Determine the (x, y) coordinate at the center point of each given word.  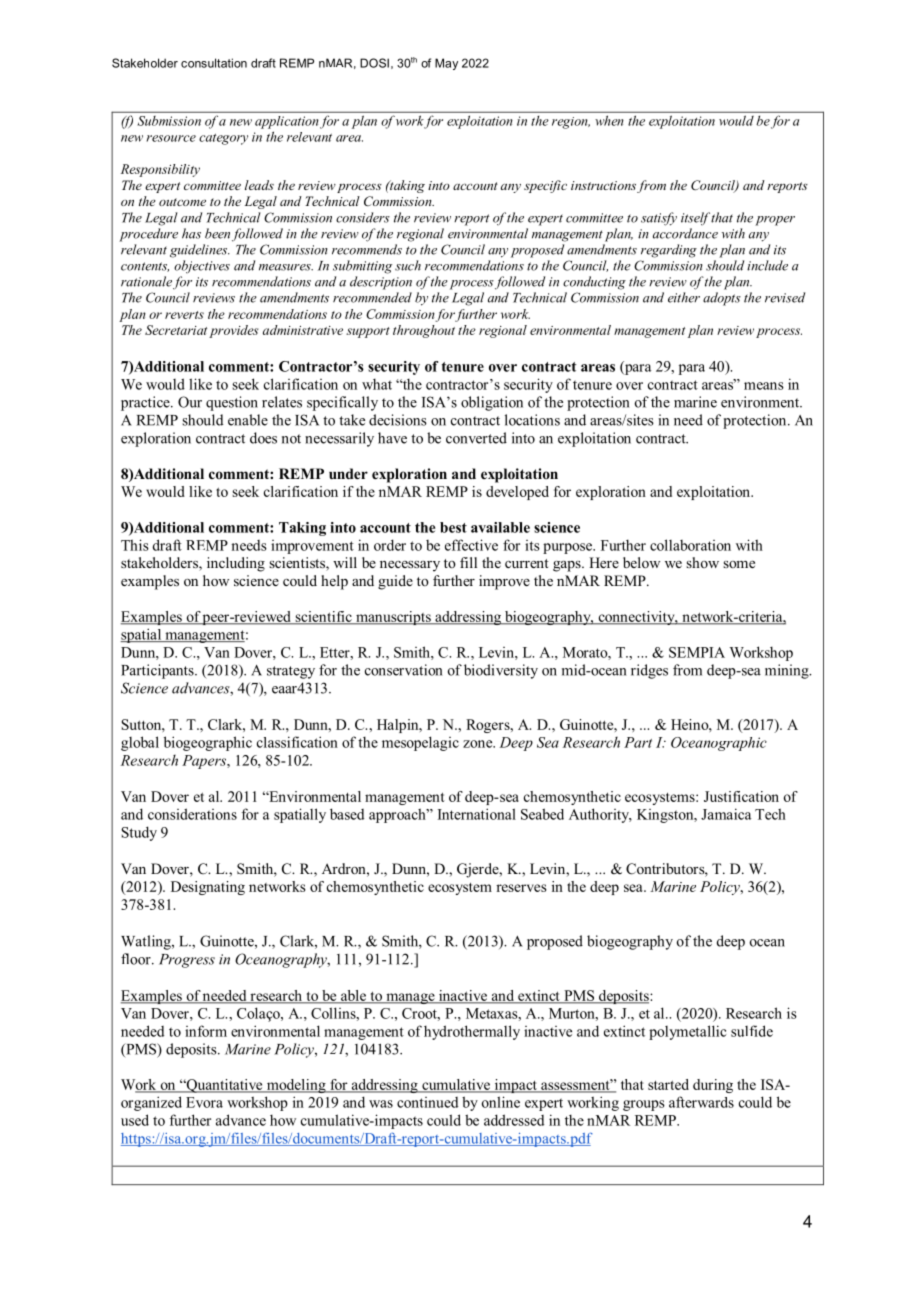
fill (468, 562)
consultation (214, 63)
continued (427, 1102)
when (609, 121)
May (446, 64)
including (236, 564)
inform (206, 1031)
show (702, 562)
